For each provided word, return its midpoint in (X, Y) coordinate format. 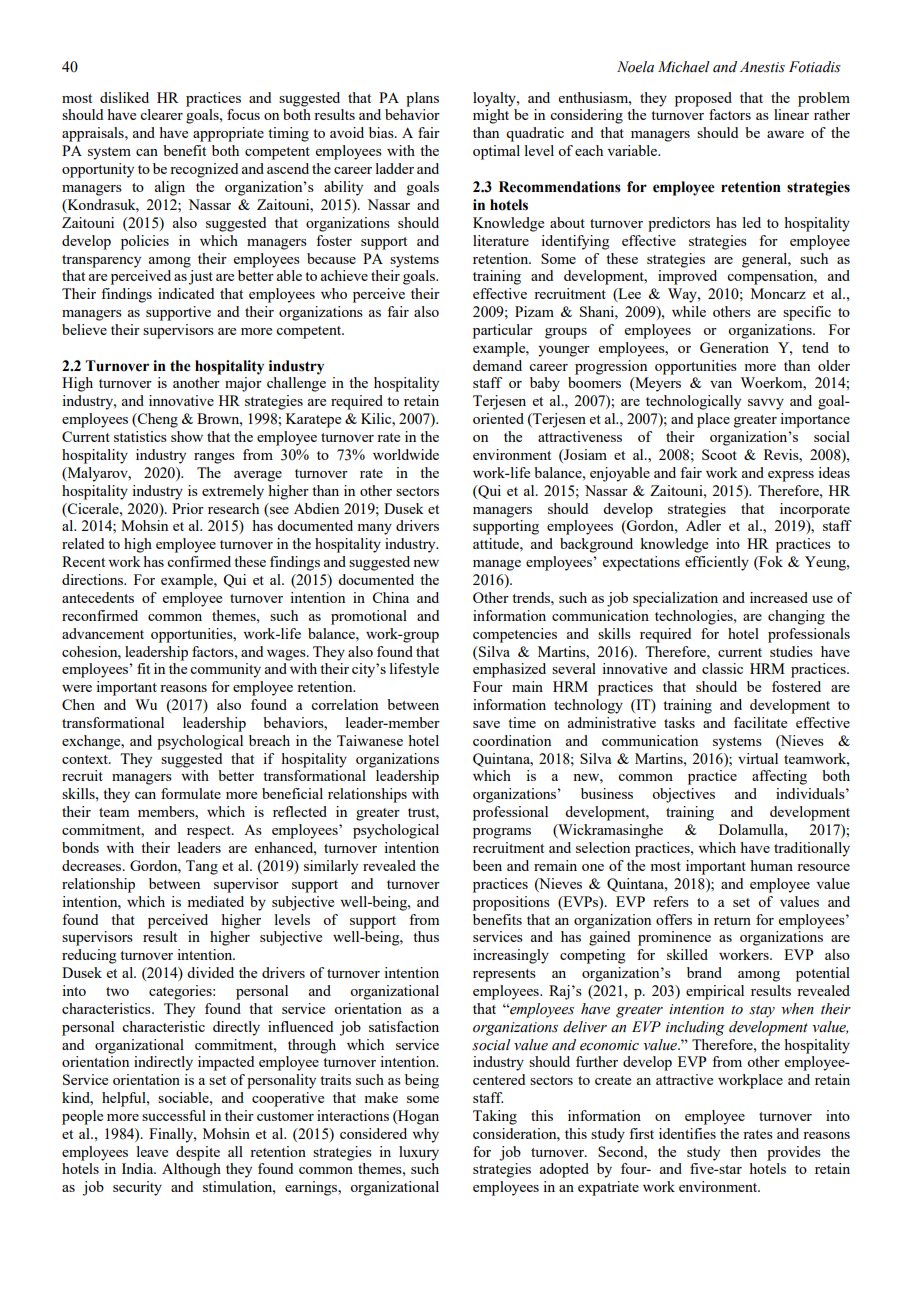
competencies (515, 635)
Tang (202, 867)
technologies (695, 617)
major (243, 384)
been (487, 865)
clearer (161, 114)
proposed (703, 99)
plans (422, 99)
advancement (103, 633)
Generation (734, 347)
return (732, 920)
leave (152, 1151)
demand (497, 365)
